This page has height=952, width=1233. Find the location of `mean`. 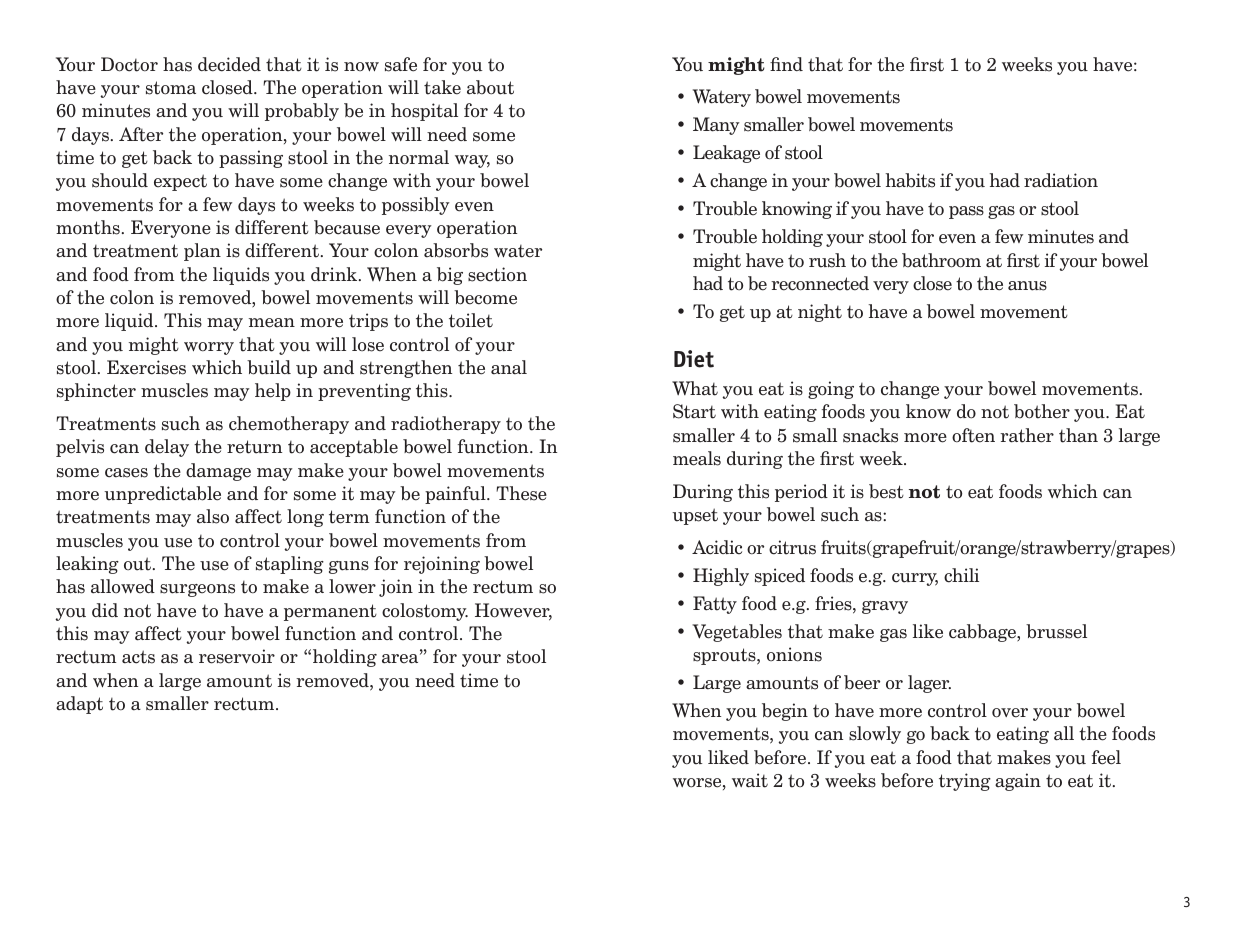

mean is located at coordinates (272, 323).
